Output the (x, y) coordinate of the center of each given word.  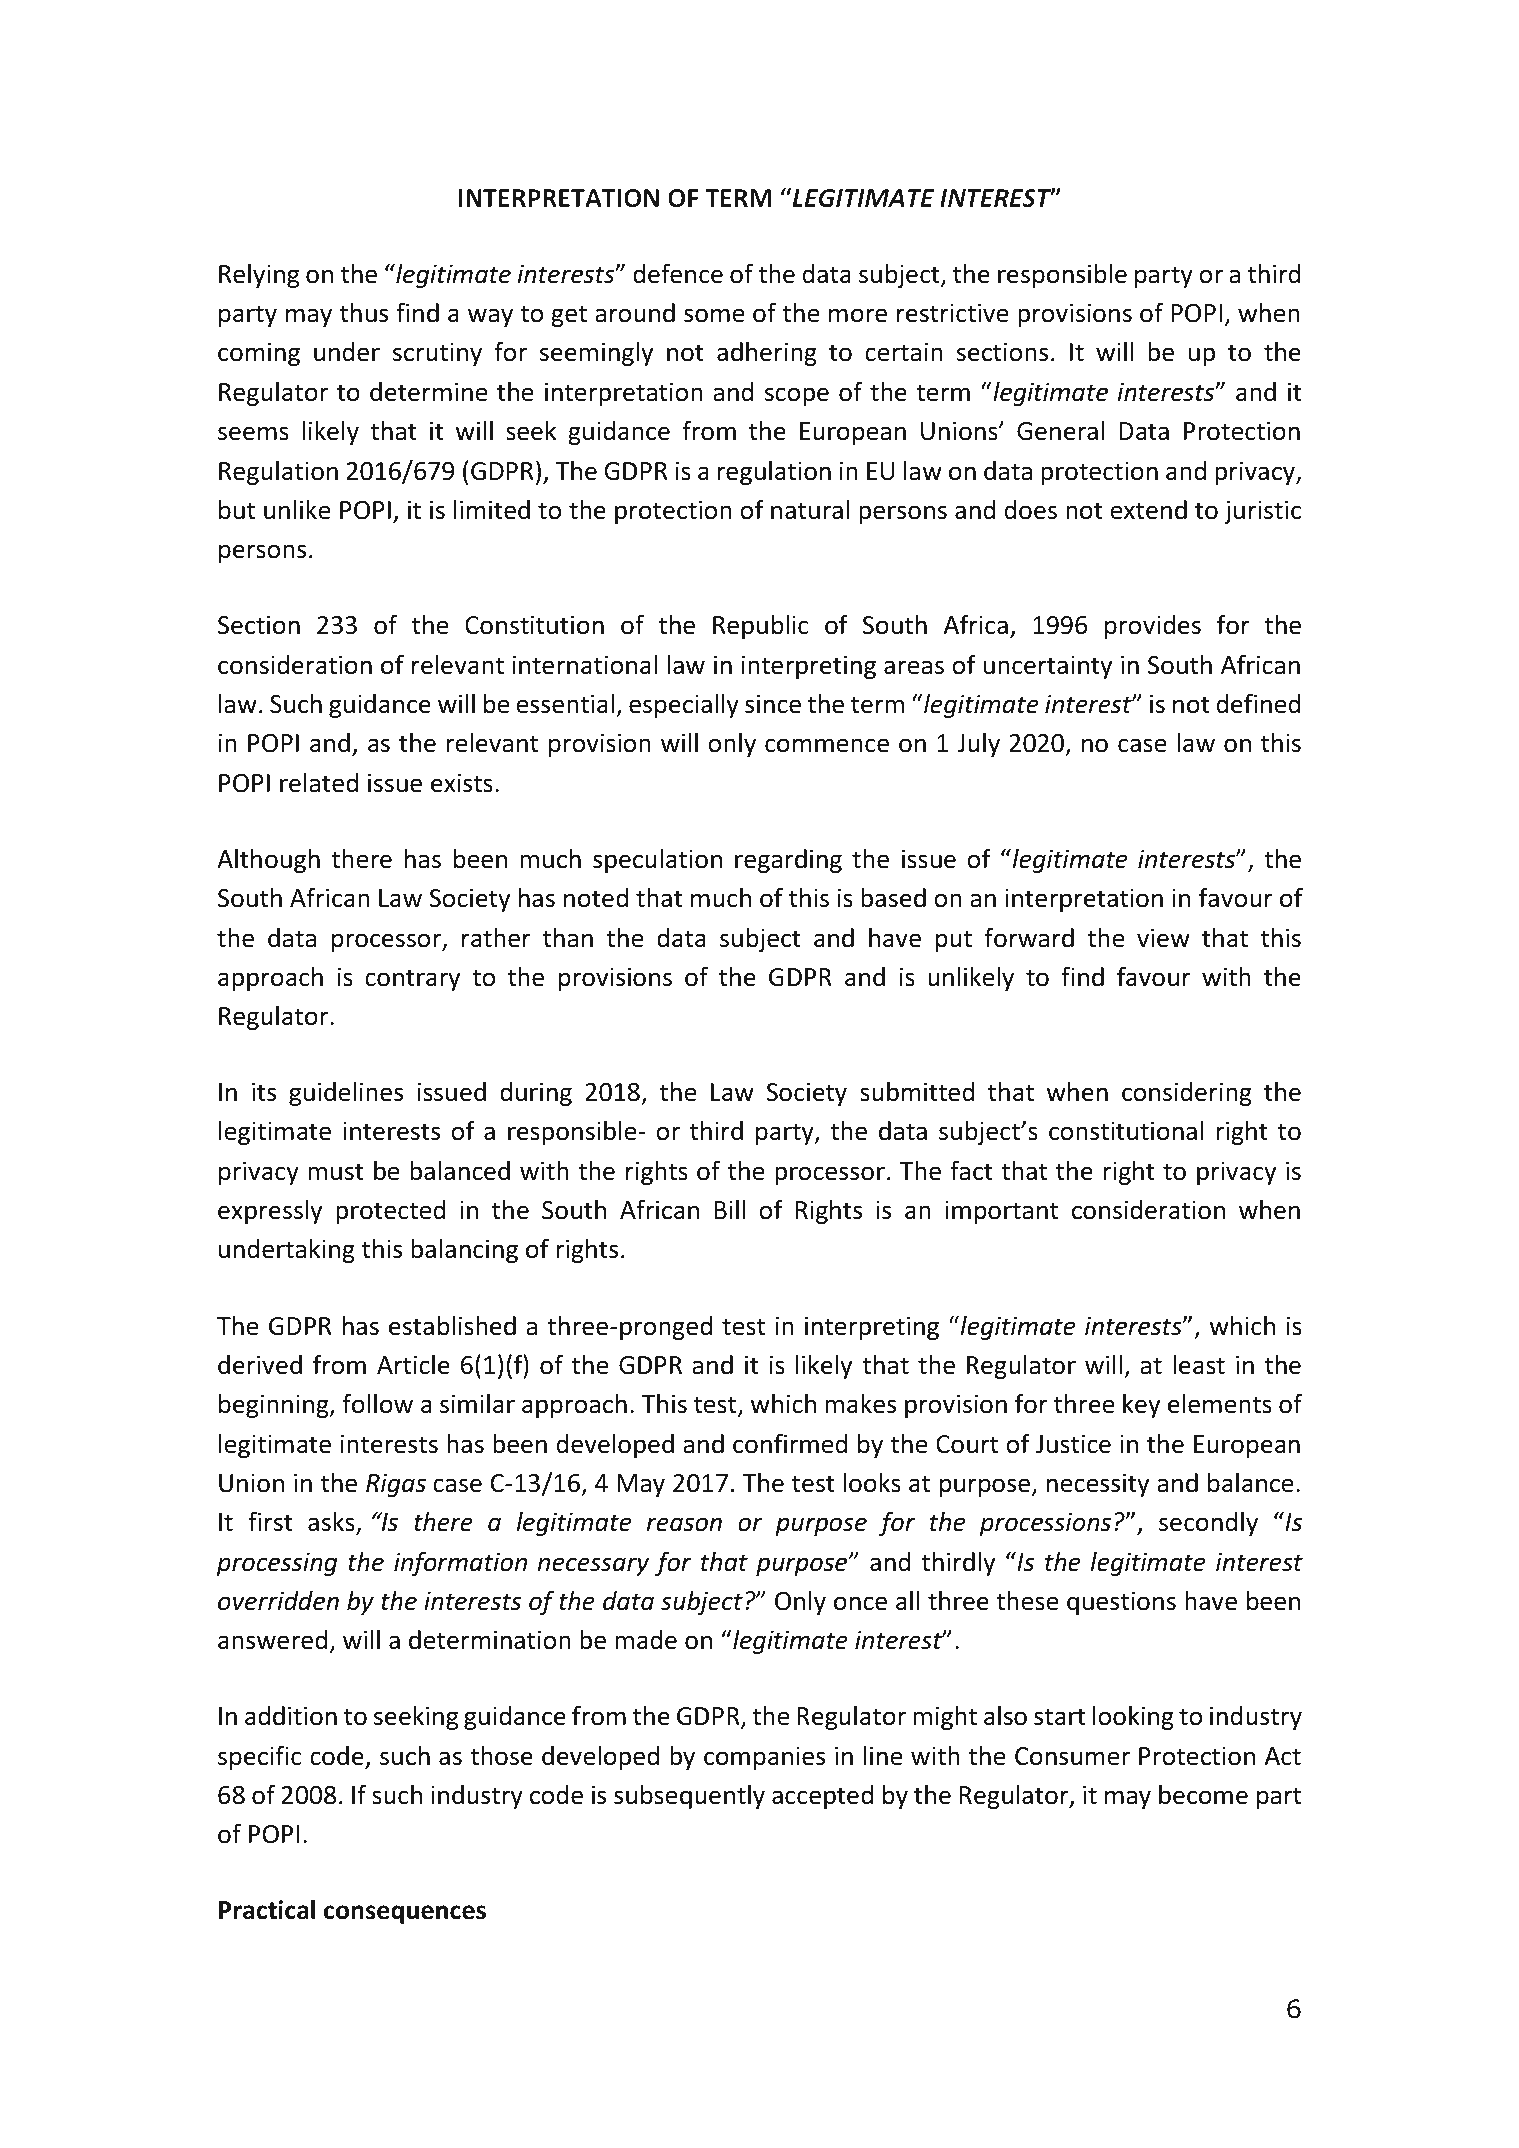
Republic (761, 627)
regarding (788, 861)
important (1001, 1212)
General (1060, 431)
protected (391, 1212)
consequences (405, 1914)
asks (332, 1523)
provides (1153, 627)
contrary (413, 980)
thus (364, 313)
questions (1121, 1603)
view (1163, 938)
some (714, 315)
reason (684, 1524)
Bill (730, 1209)
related (319, 783)
